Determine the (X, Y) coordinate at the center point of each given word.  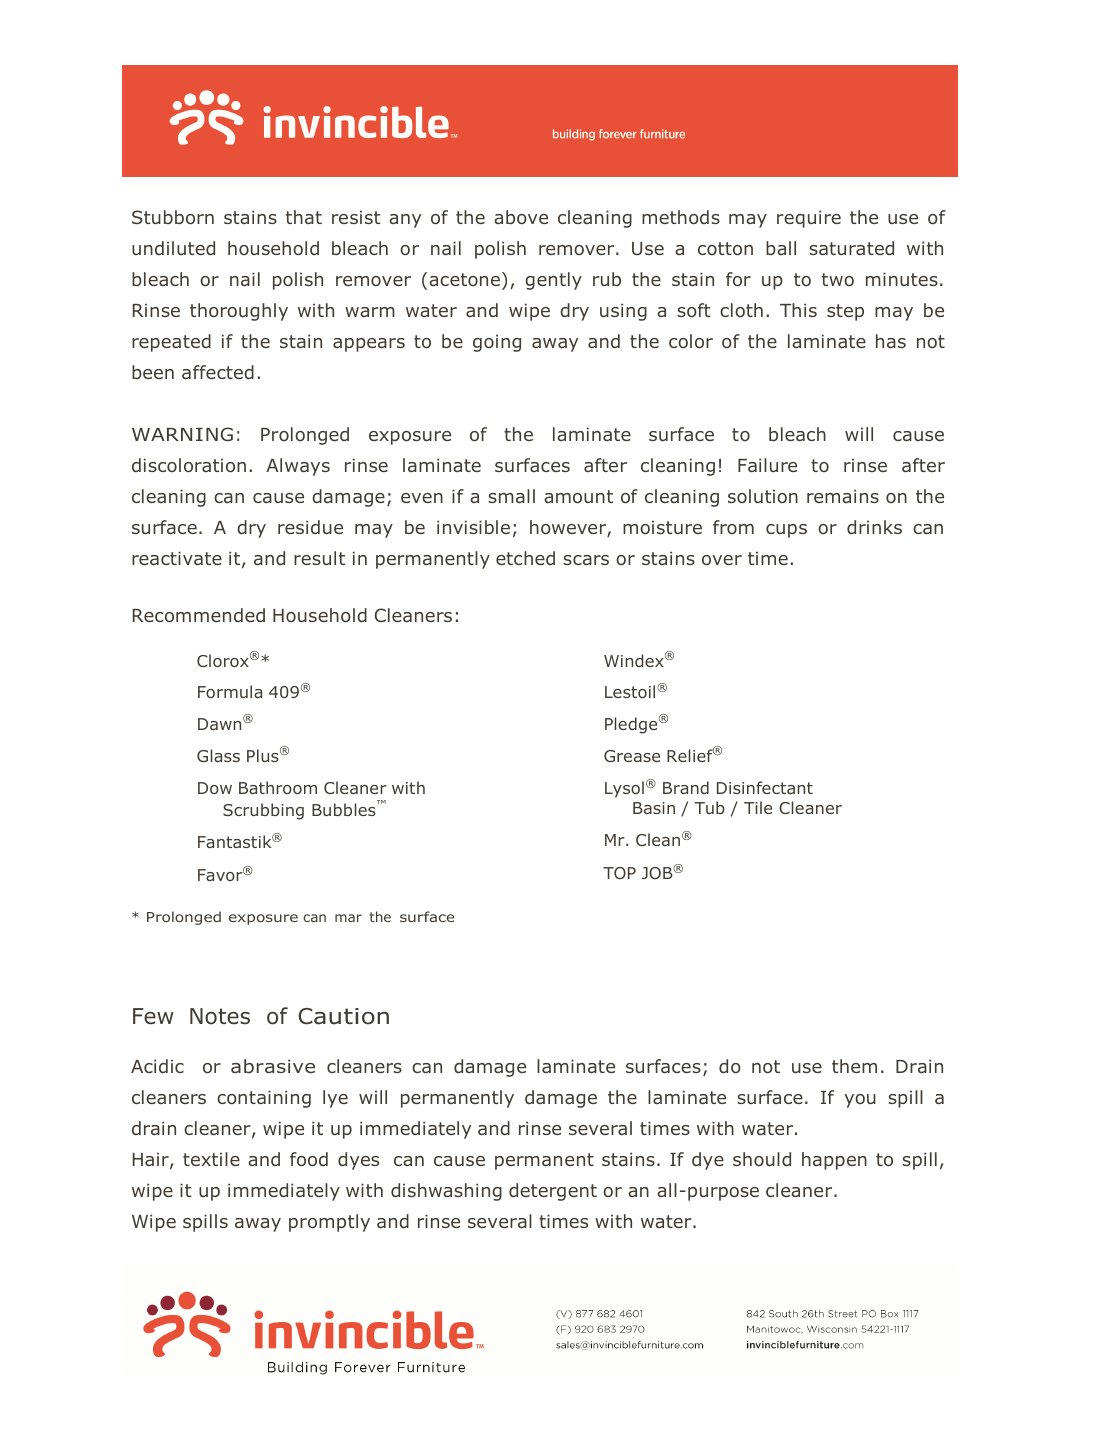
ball (781, 248)
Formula (230, 691)
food (309, 1159)
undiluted (173, 248)
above (521, 217)
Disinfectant (765, 787)
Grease (632, 756)
